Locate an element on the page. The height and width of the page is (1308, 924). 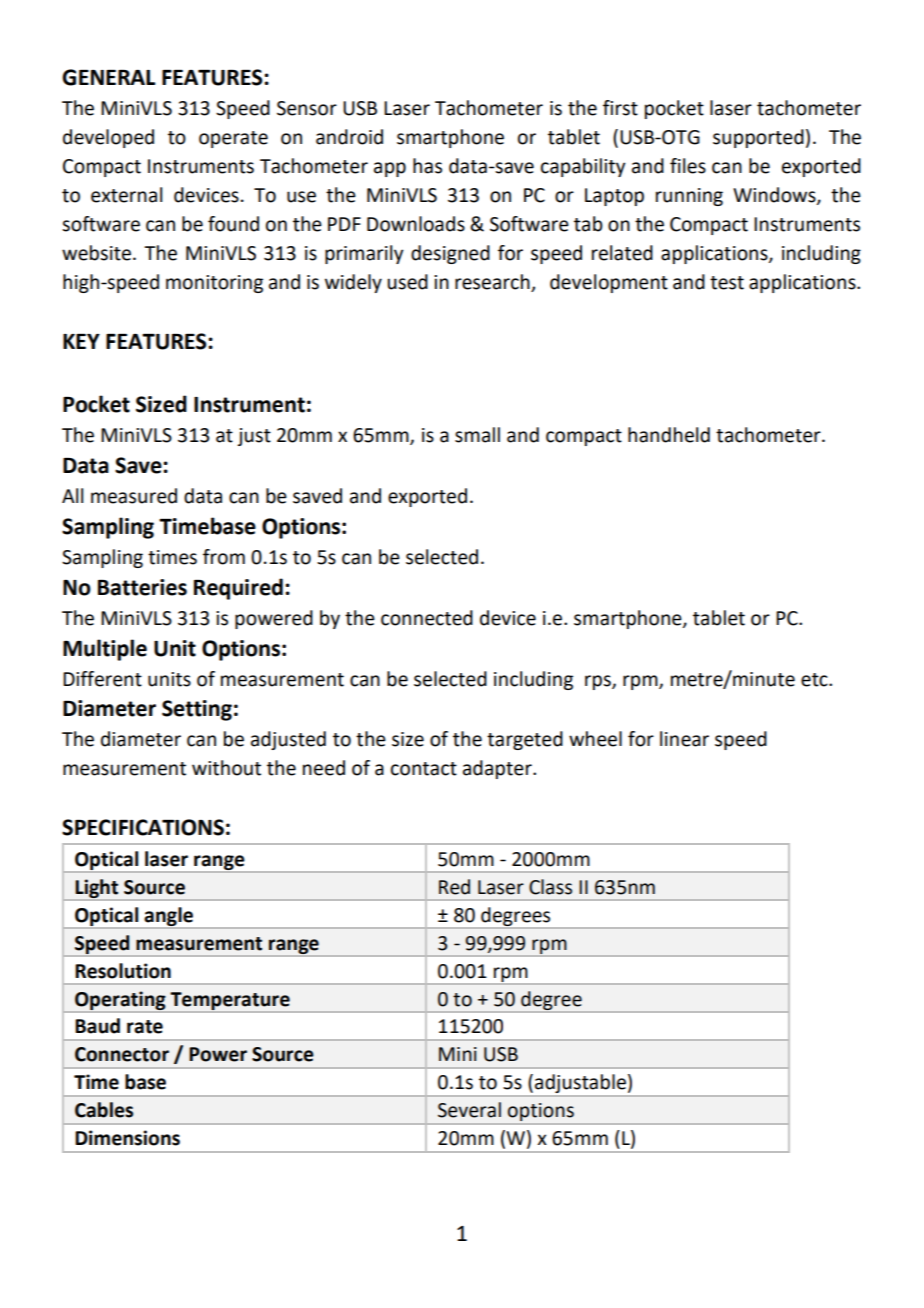
Class is located at coordinates (550, 887).
